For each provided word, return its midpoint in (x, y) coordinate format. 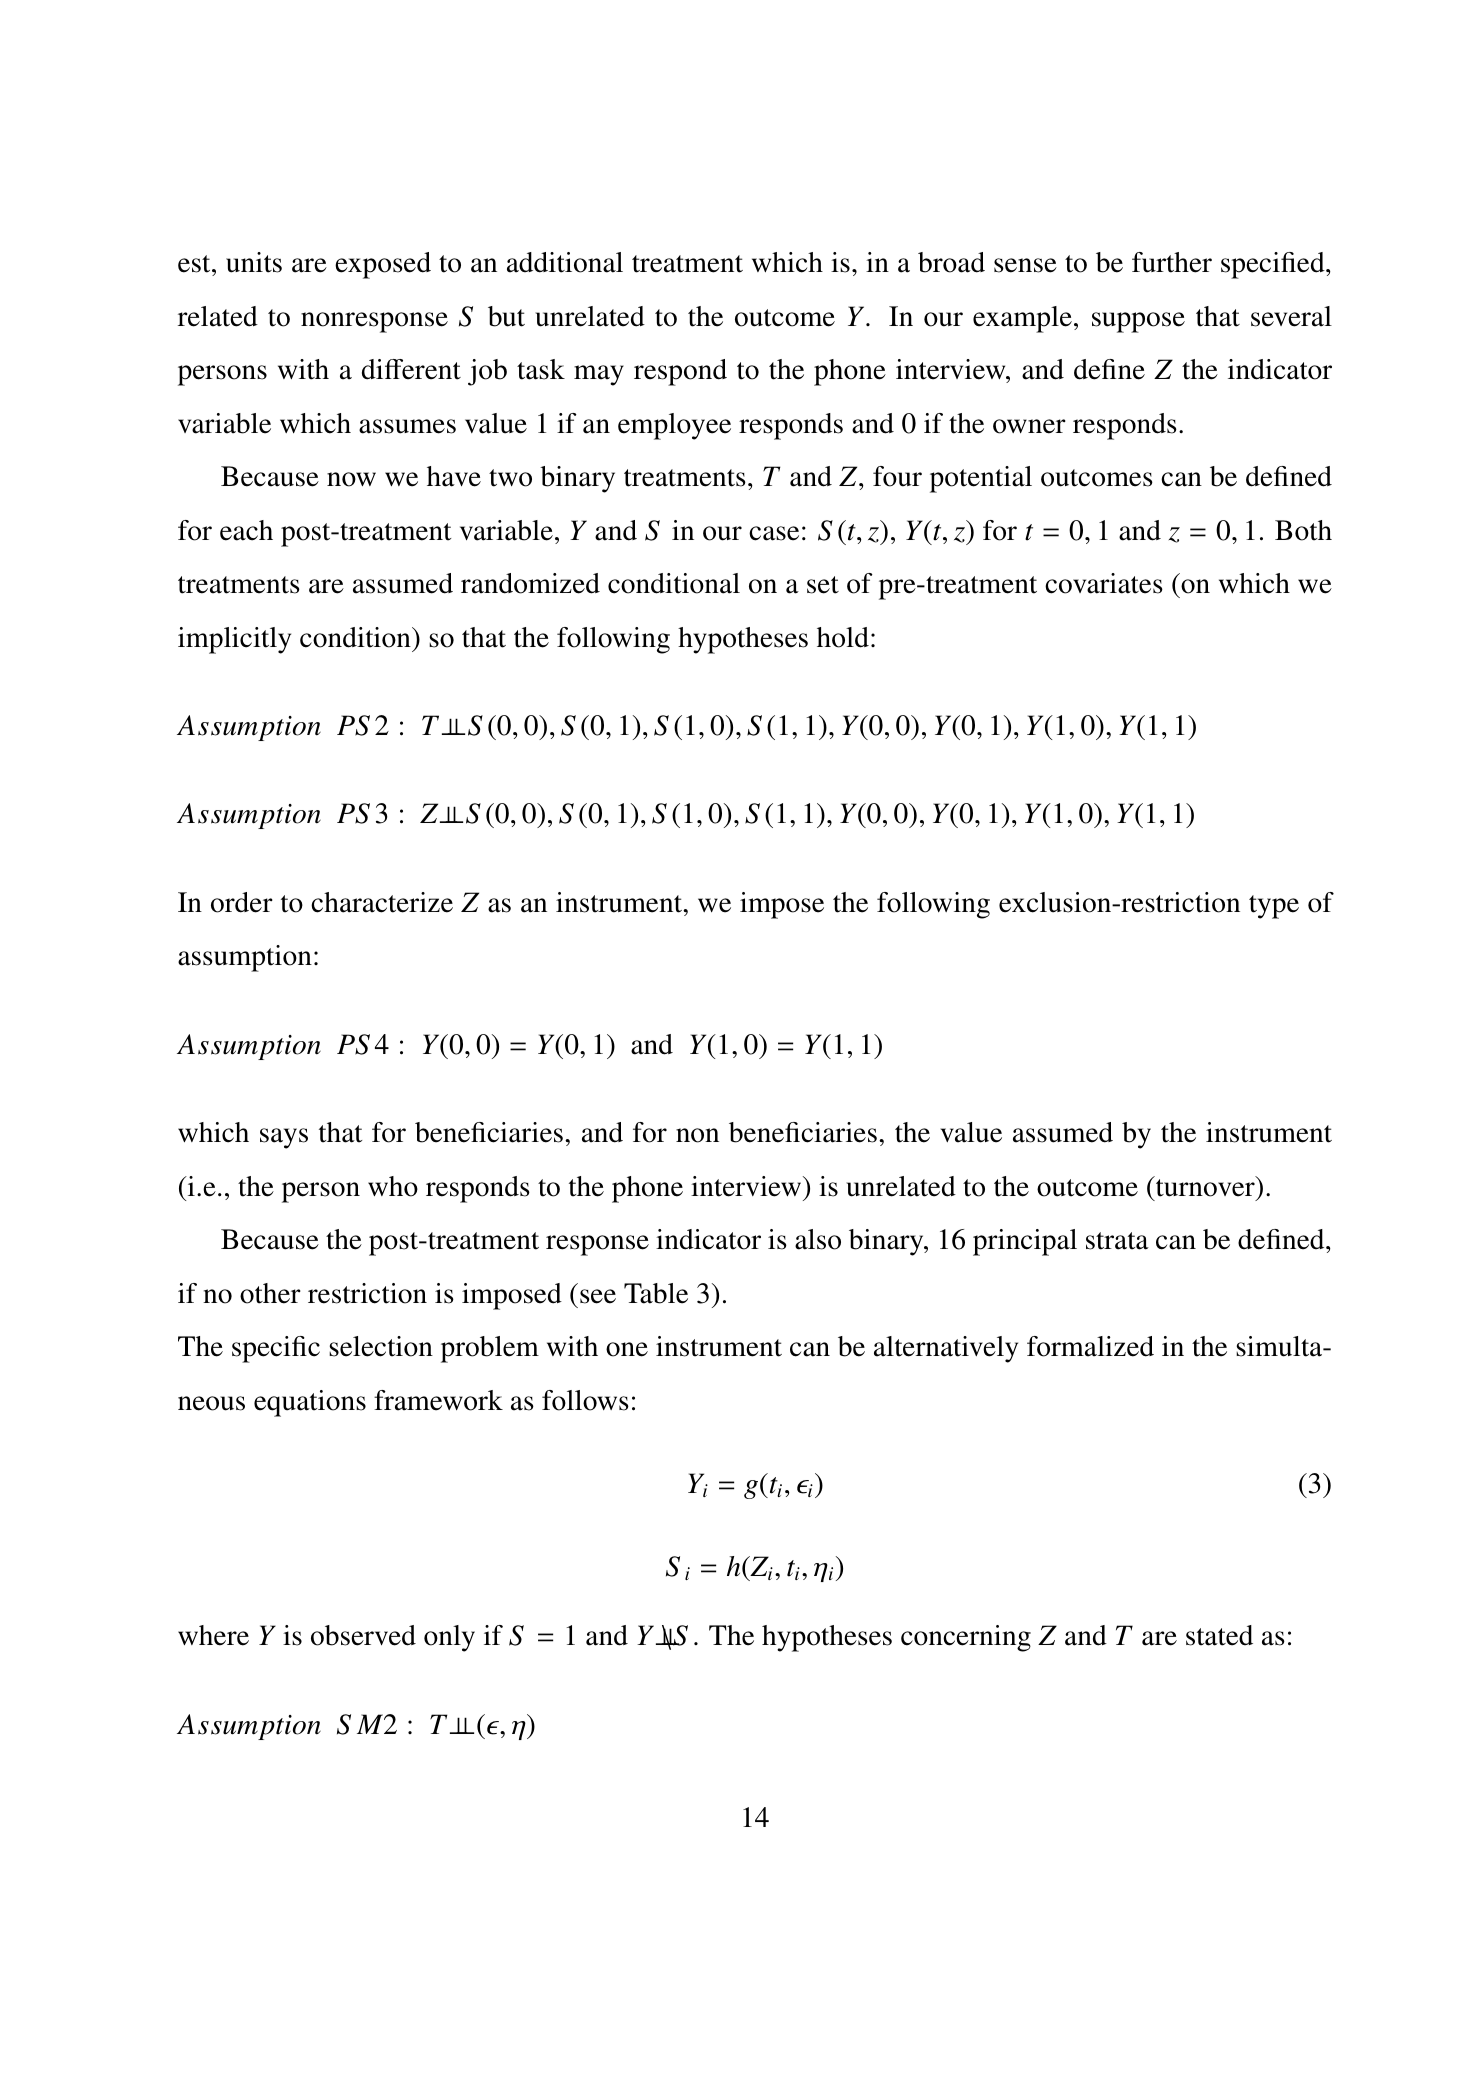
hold (843, 637)
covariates (1104, 583)
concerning (966, 1638)
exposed (383, 265)
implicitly (234, 640)
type (1274, 907)
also (818, 1239)
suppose (1138, 322)
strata (1117, 1241)
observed (363, 1635)
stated (1219, 1635)
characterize (382, 902)
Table (656, 1293)
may (599, 375)
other (270, 1293)
